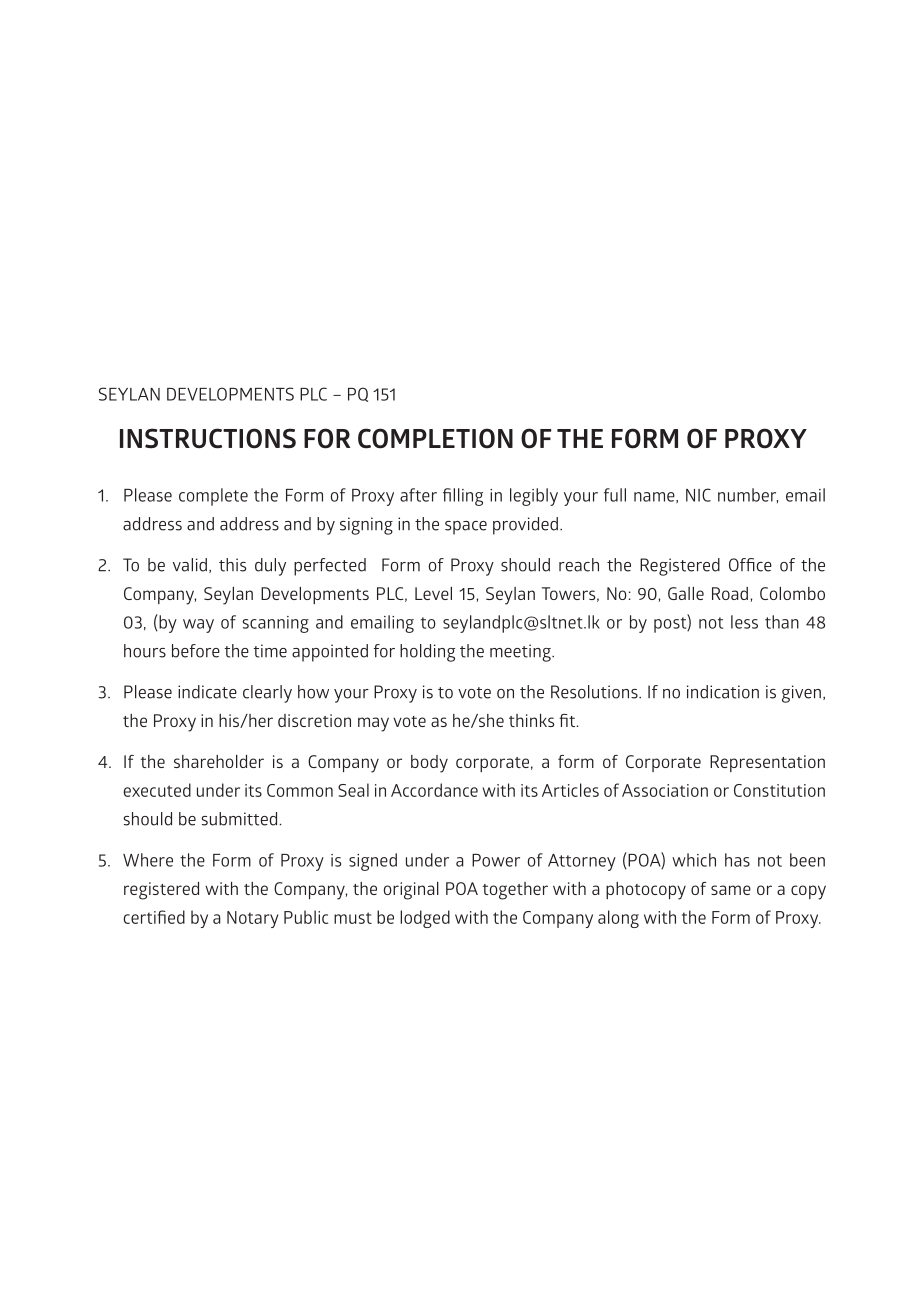  Describe the element at coordinates (723, 692) in the image. I see `indication` at that location.
